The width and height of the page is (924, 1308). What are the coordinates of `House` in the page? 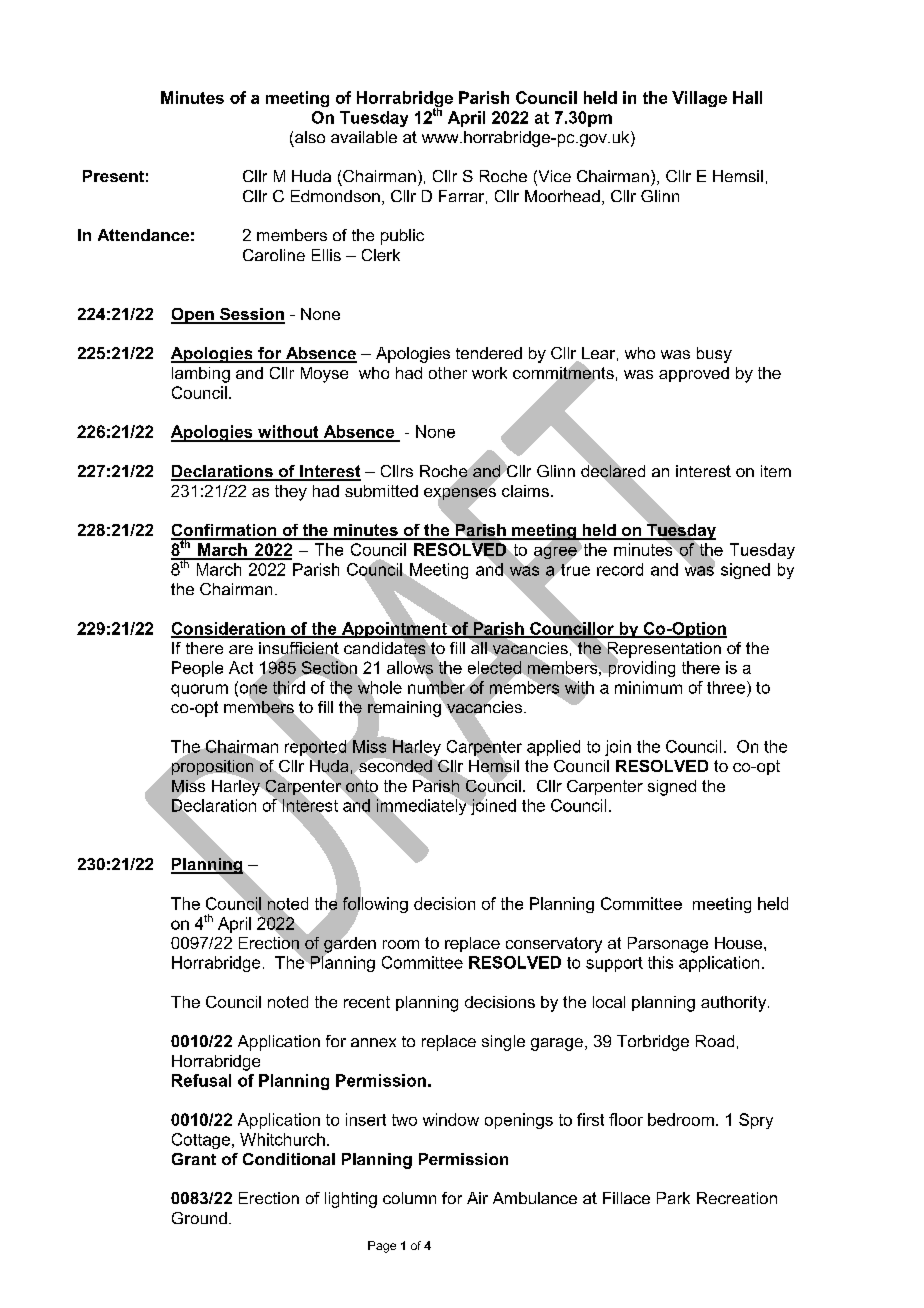 It's located at (740, 943).
